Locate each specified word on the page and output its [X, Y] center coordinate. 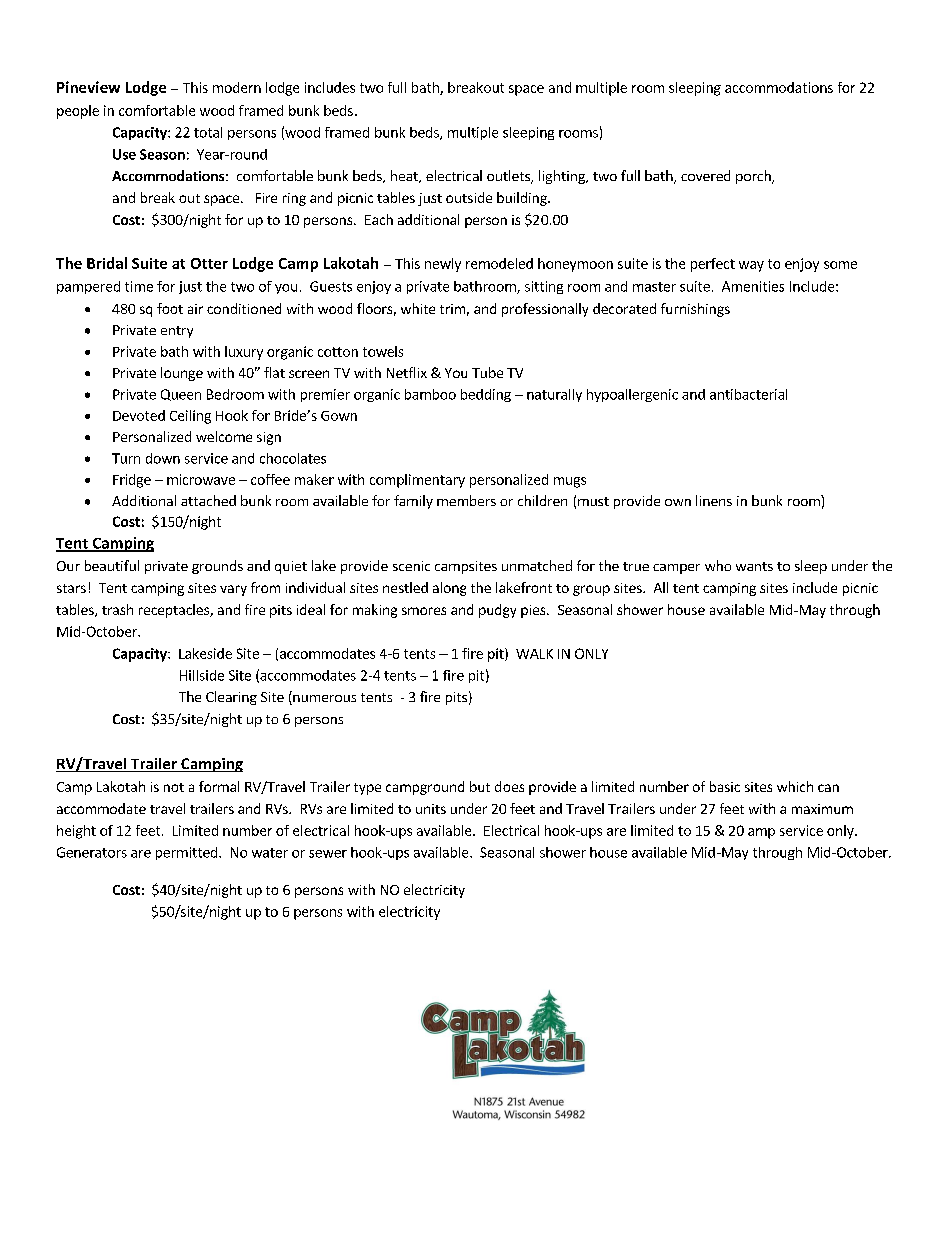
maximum [822, 809]
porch [754, 177]
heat [405, 176]
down [163, 458]
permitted [188, 853]
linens [714, 500]
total [208, 132]
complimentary [417, 481]
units [431, 809]
